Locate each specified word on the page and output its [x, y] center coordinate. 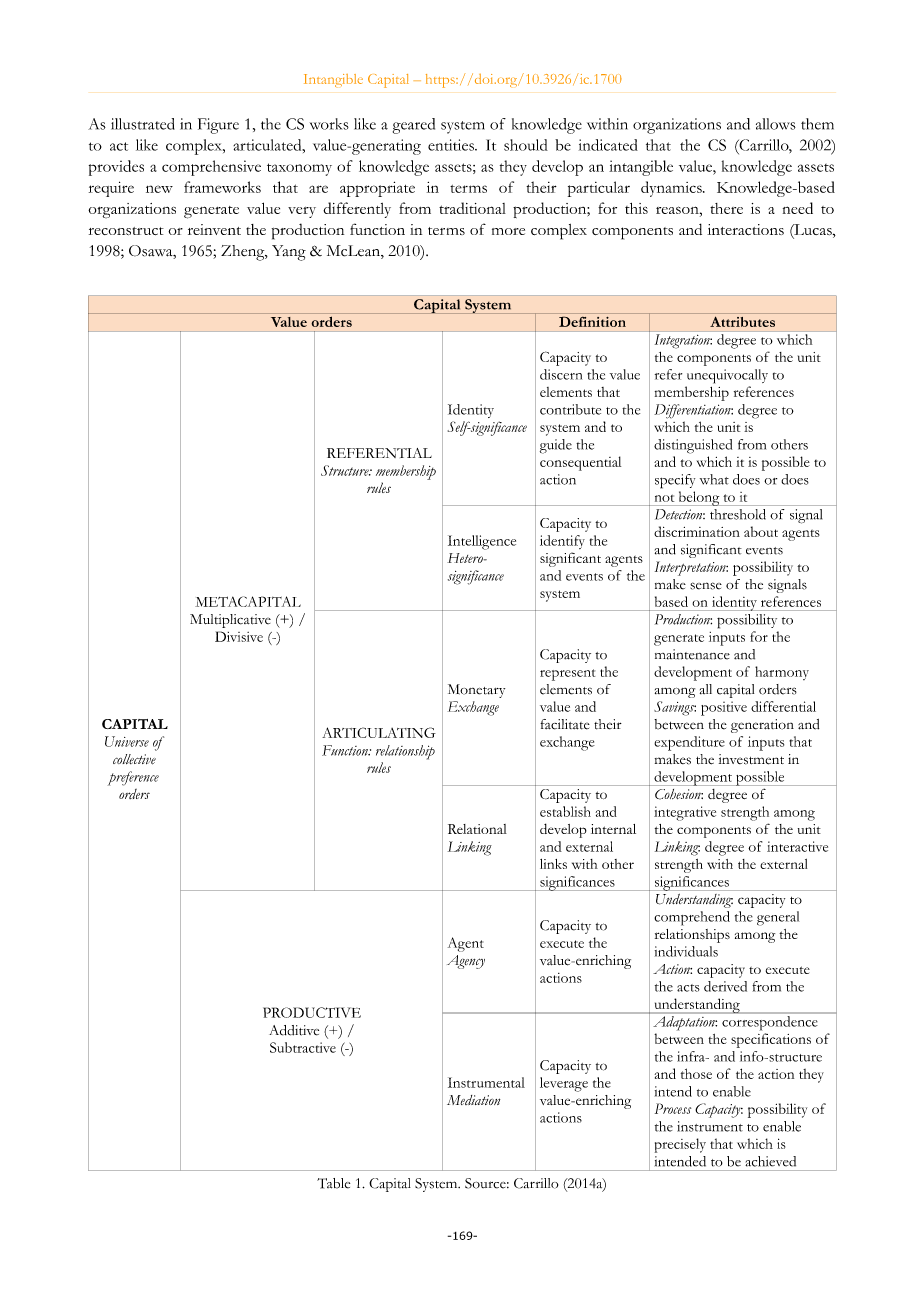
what [714, 479]
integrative [685, 813]
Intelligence [482, 542]
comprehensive [211, 168]
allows [776, 124]
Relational [477, 829]
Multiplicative [230, 621]
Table [333, 1183]
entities [452, 145]
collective [134, 759]
